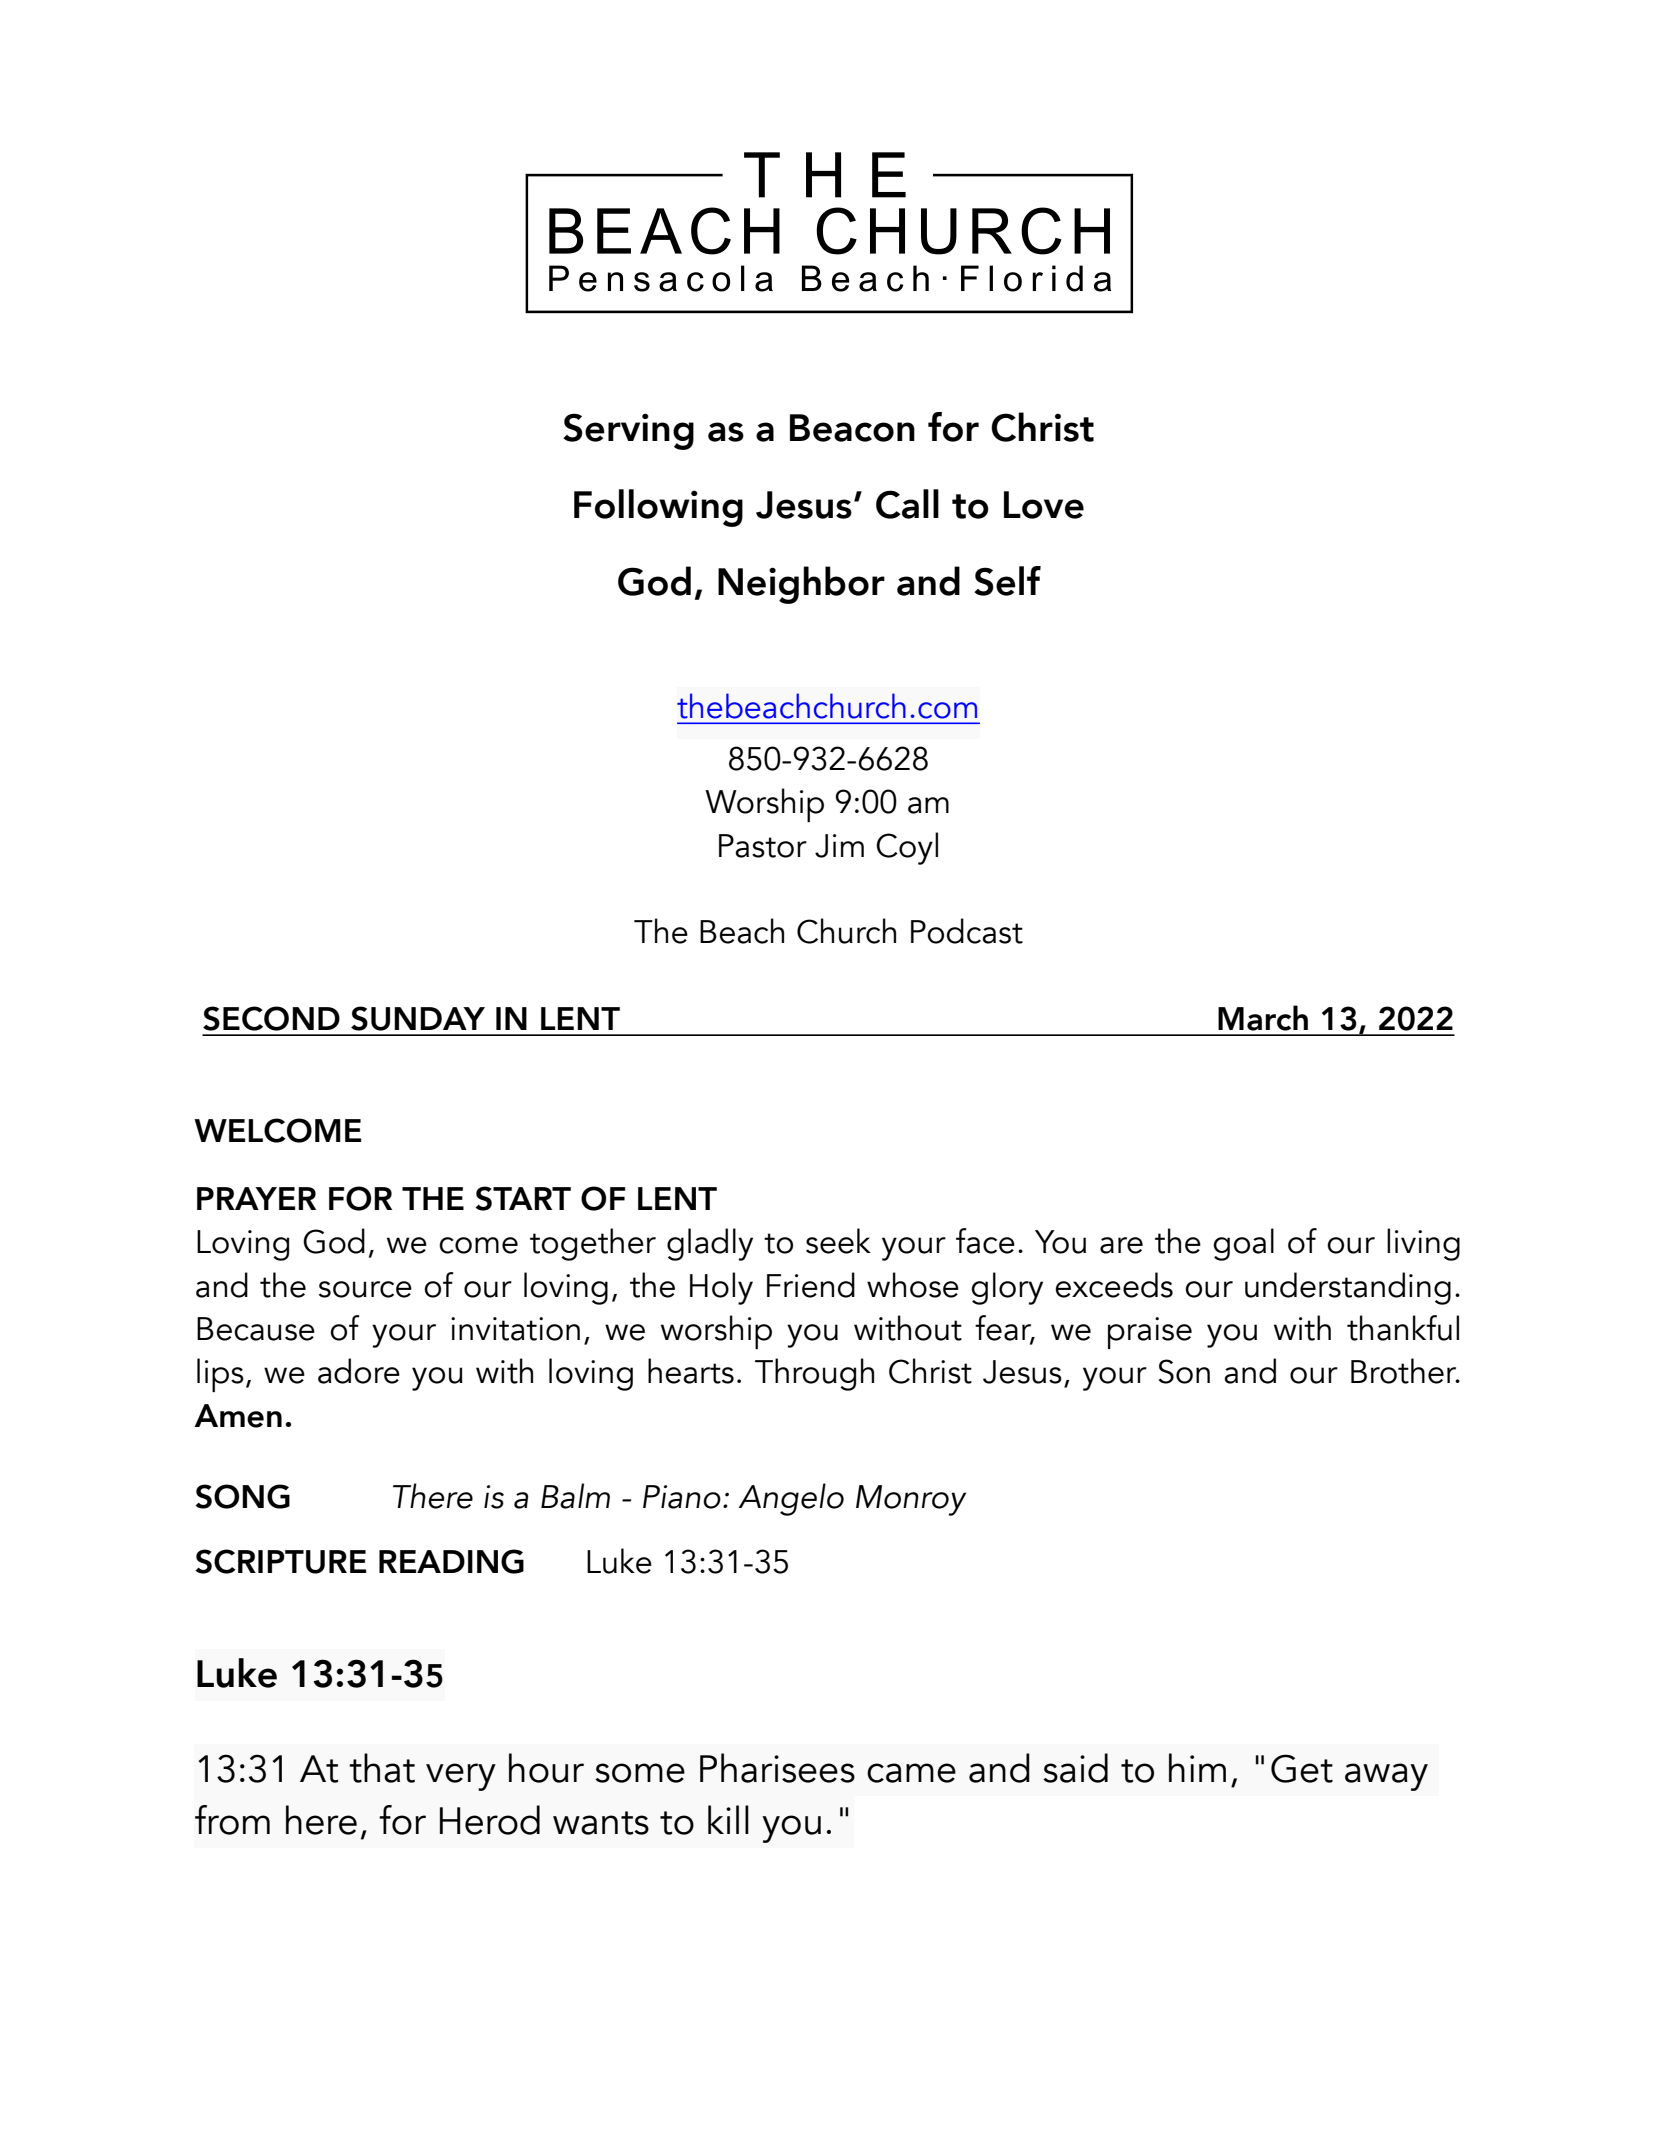 This screenshot has width=1657, height=2144. Describe the element at coordinates (256, 1198) in the screenshot. I see `PRAYER` at that location.
